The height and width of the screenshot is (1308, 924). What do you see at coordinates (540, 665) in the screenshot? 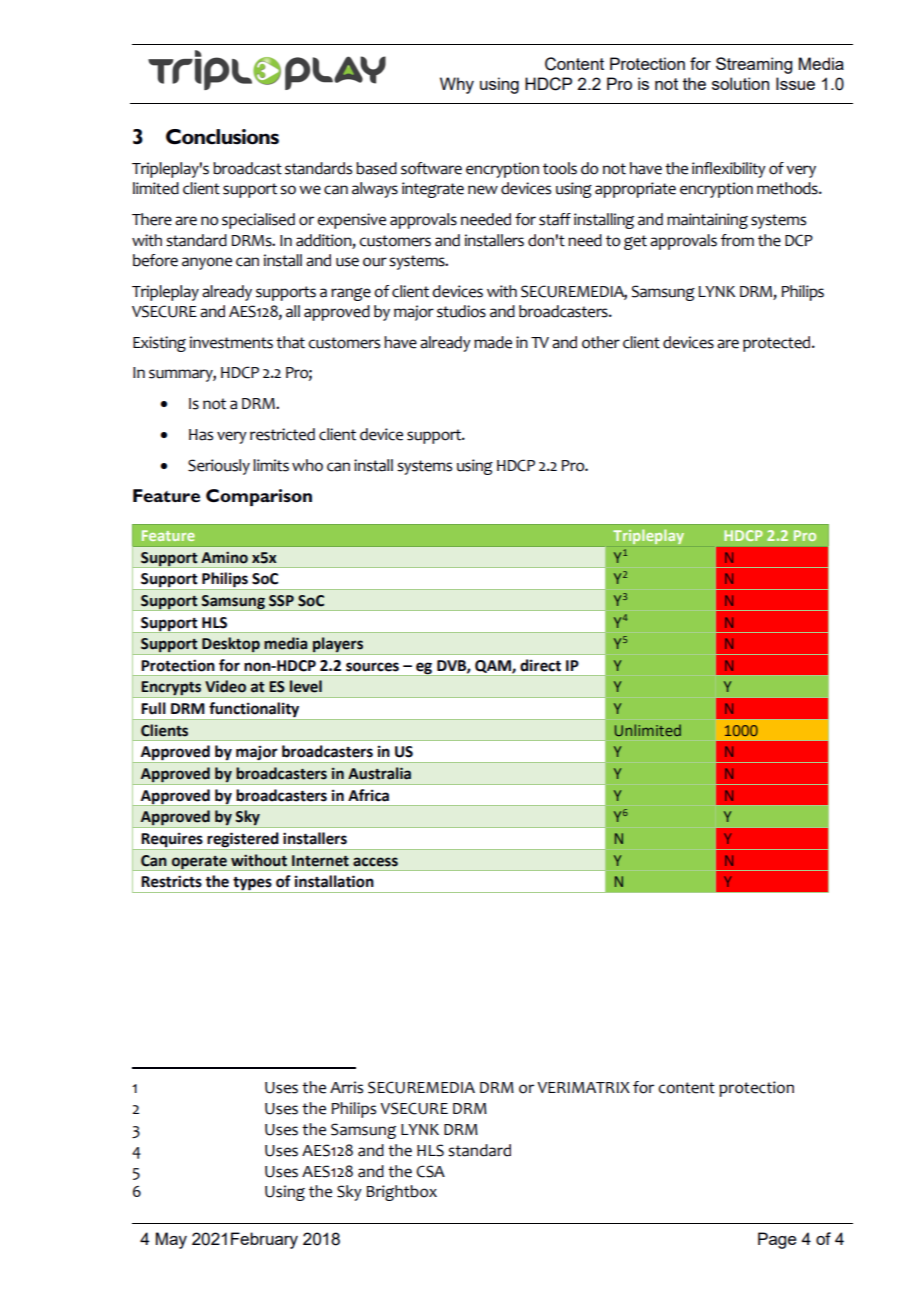
I see `direct` at bounding box center [540, 665].
